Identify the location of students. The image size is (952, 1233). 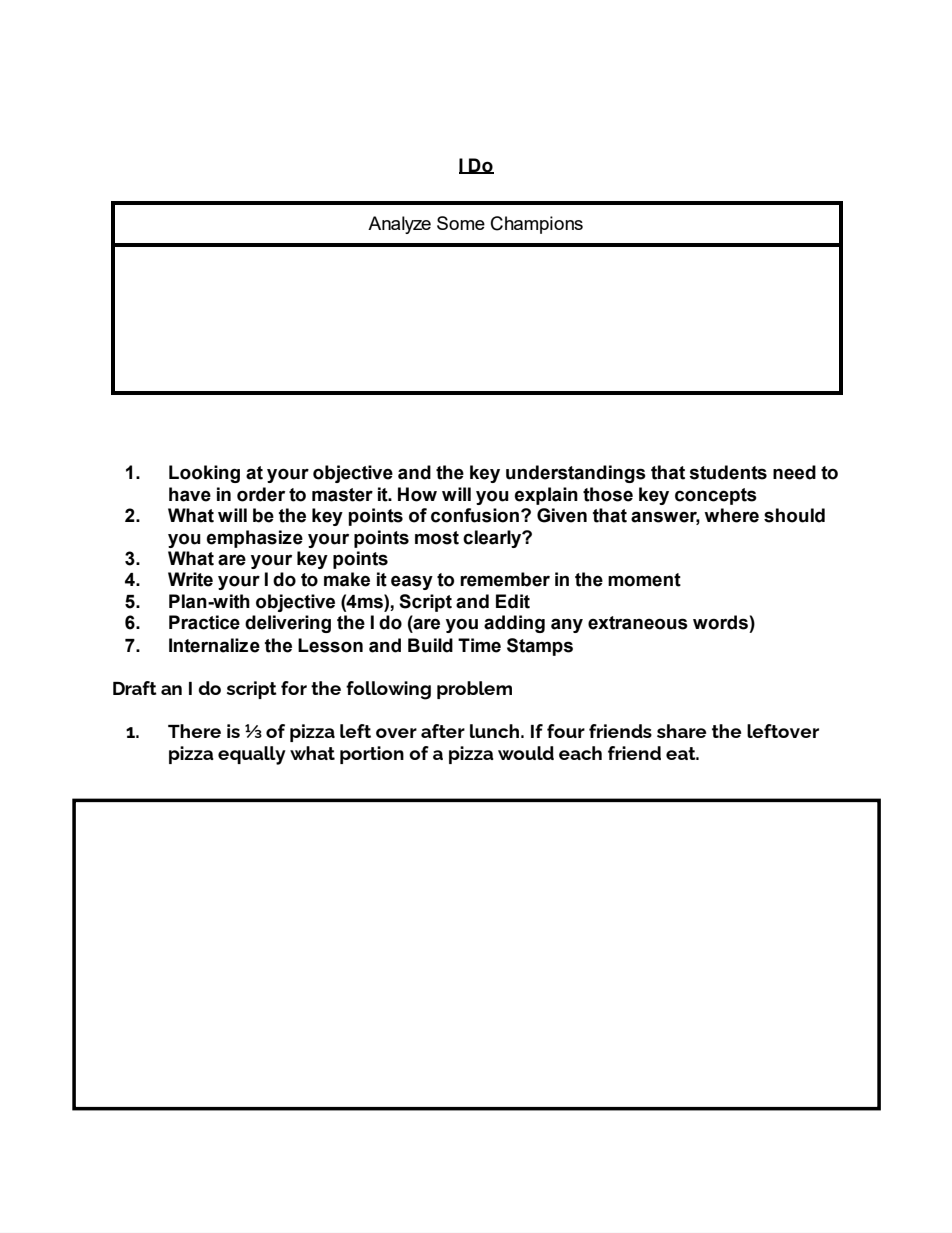
(728, 472).
